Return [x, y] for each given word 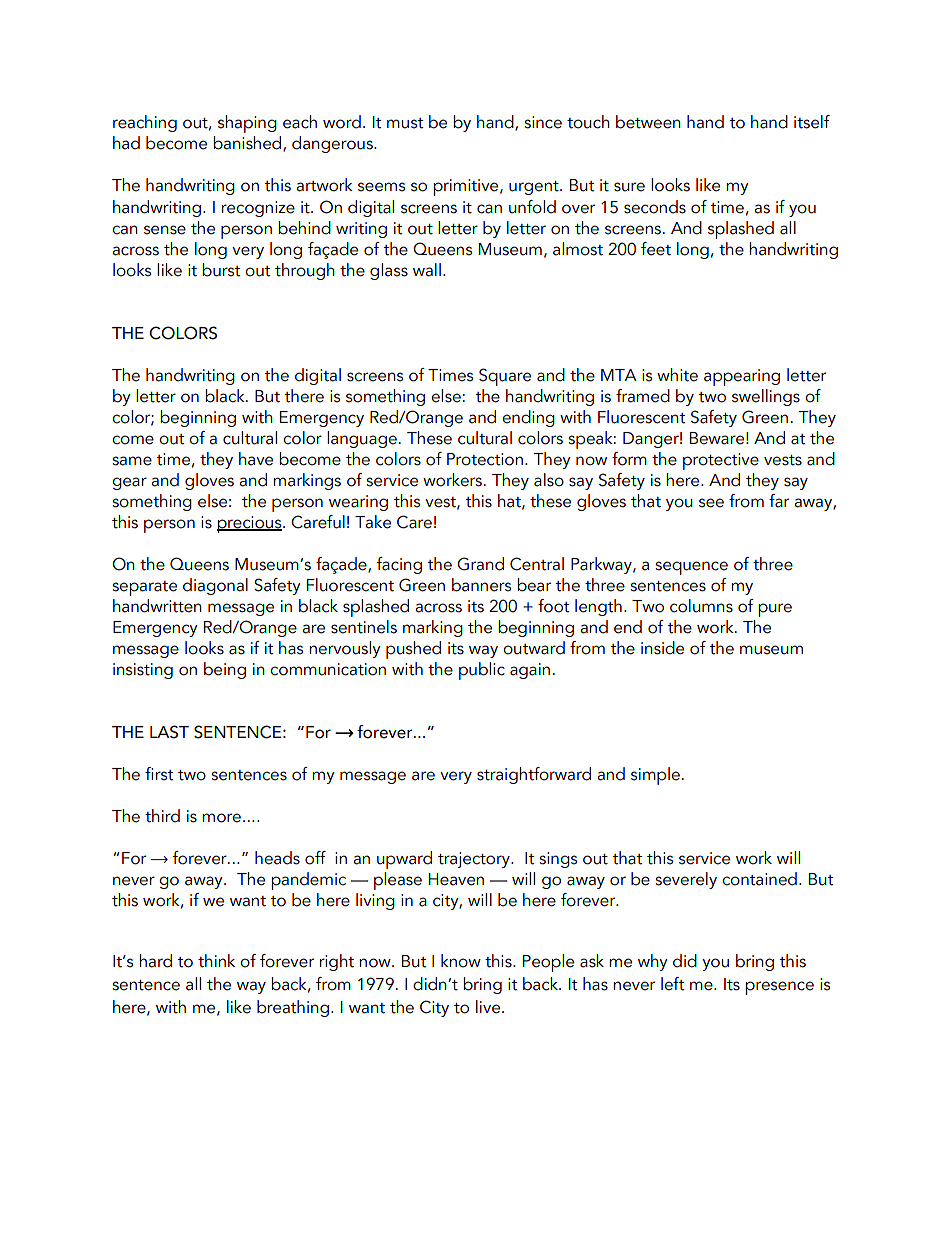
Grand [480, 564]
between [648, 122]
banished [248, 144]
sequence [691, 568]
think [216, 961]
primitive [467, 187]
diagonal [215, 586]
